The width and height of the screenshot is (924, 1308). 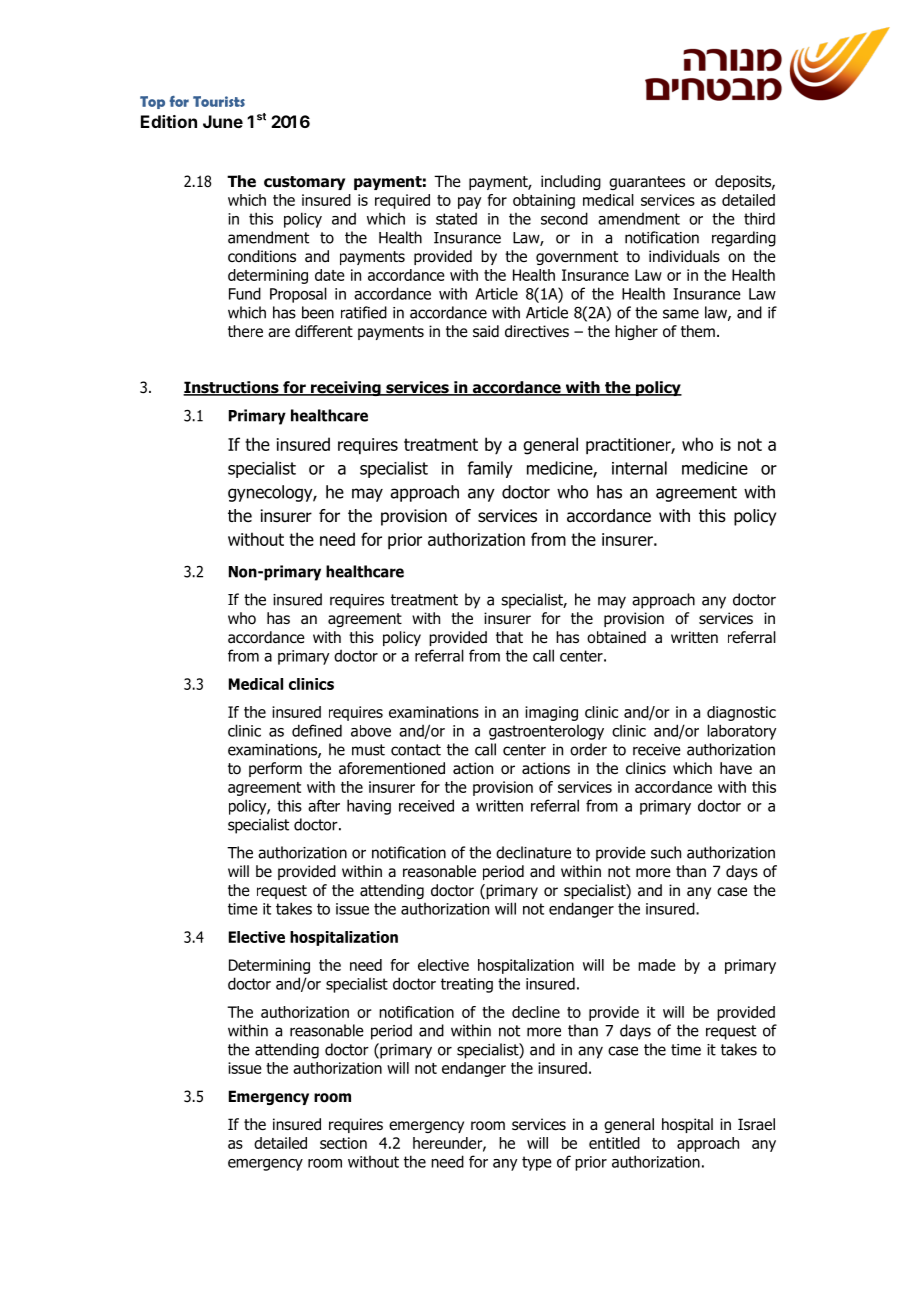 I want to click on guarantees, so click(x=647, y=183).
